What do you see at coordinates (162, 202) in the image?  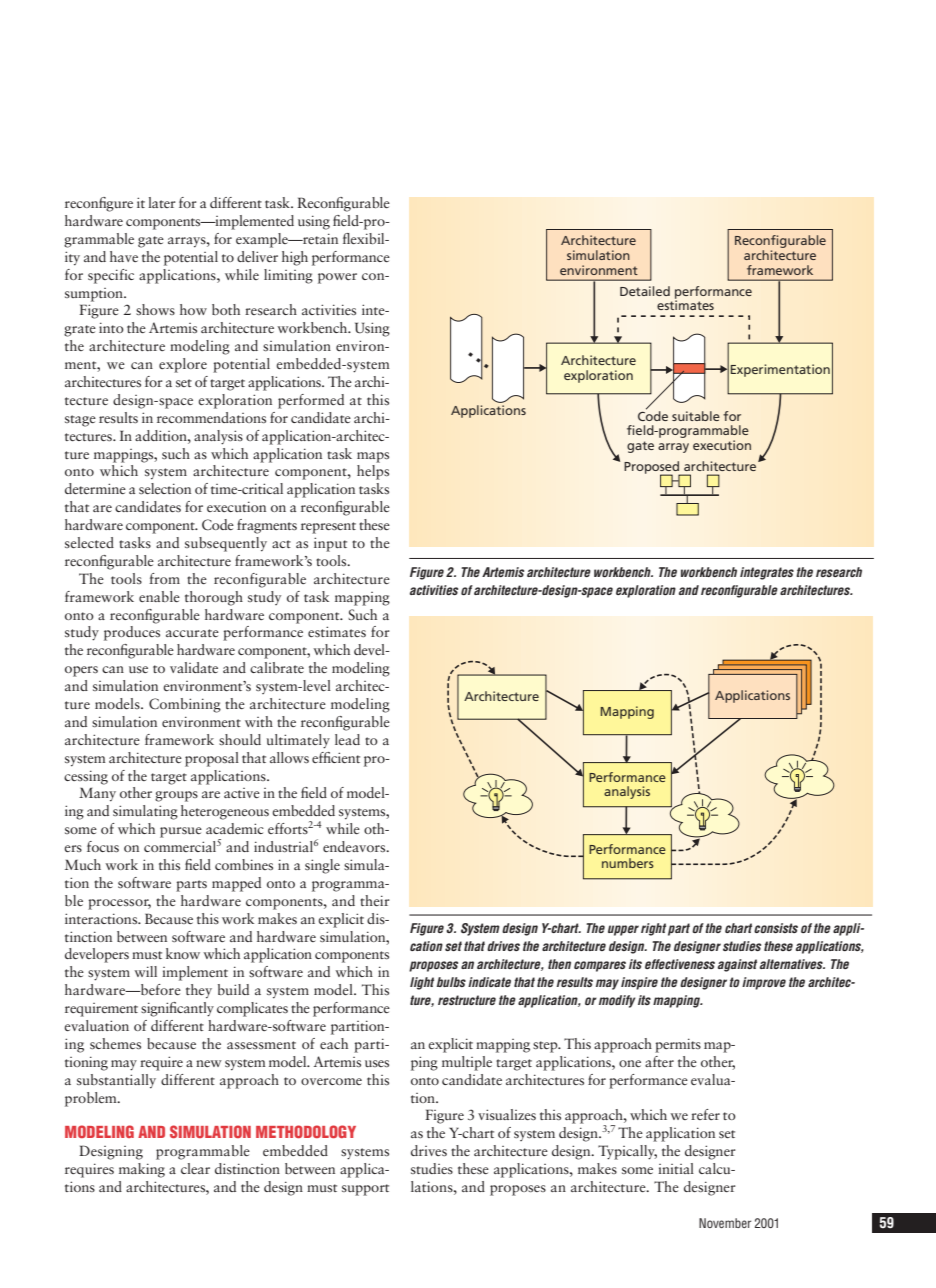 I see `later` at bounding box center [162, 202].
